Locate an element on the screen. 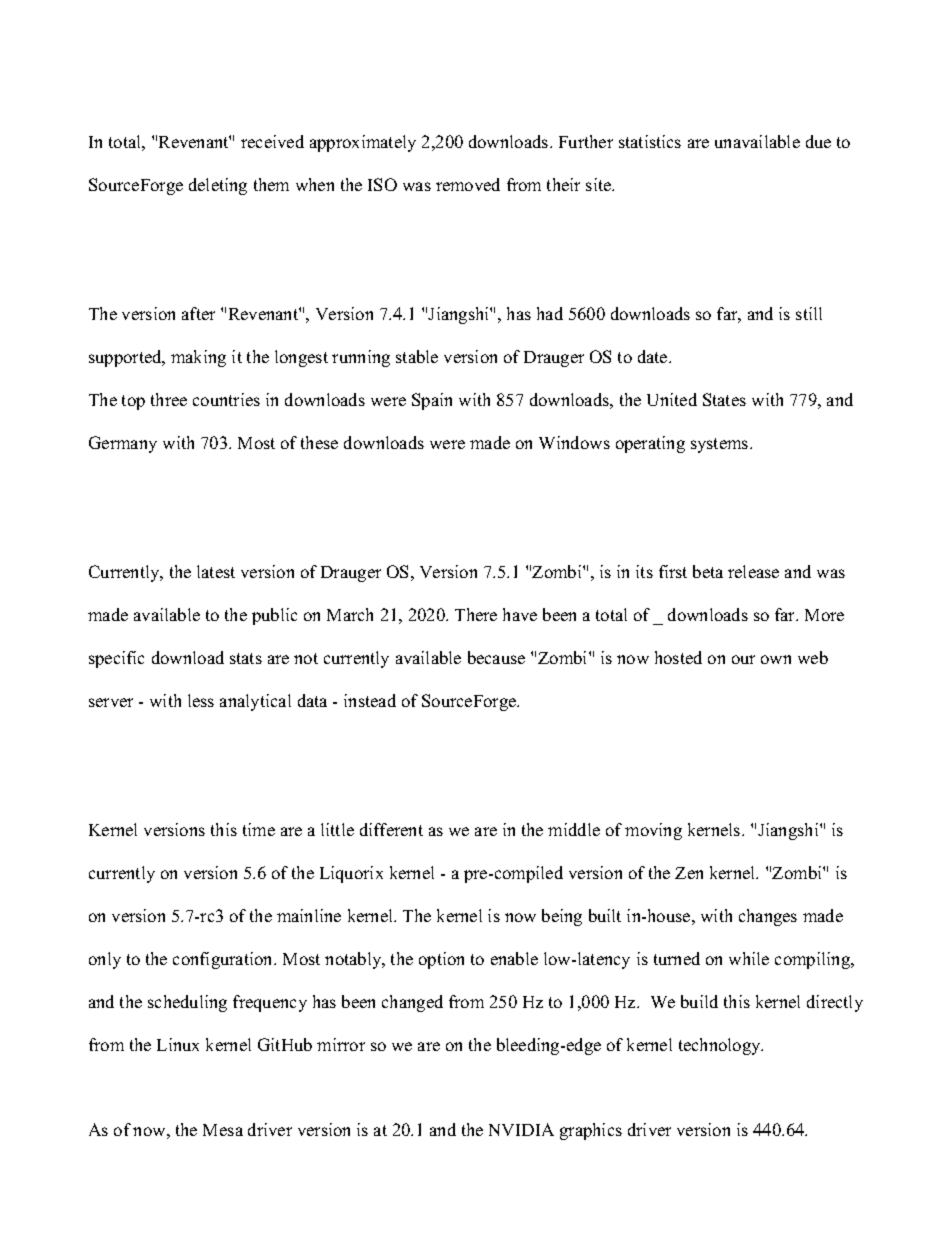 The height and width of the screenshot is (1233, 952). removed is located at coordinates (468, 184).
